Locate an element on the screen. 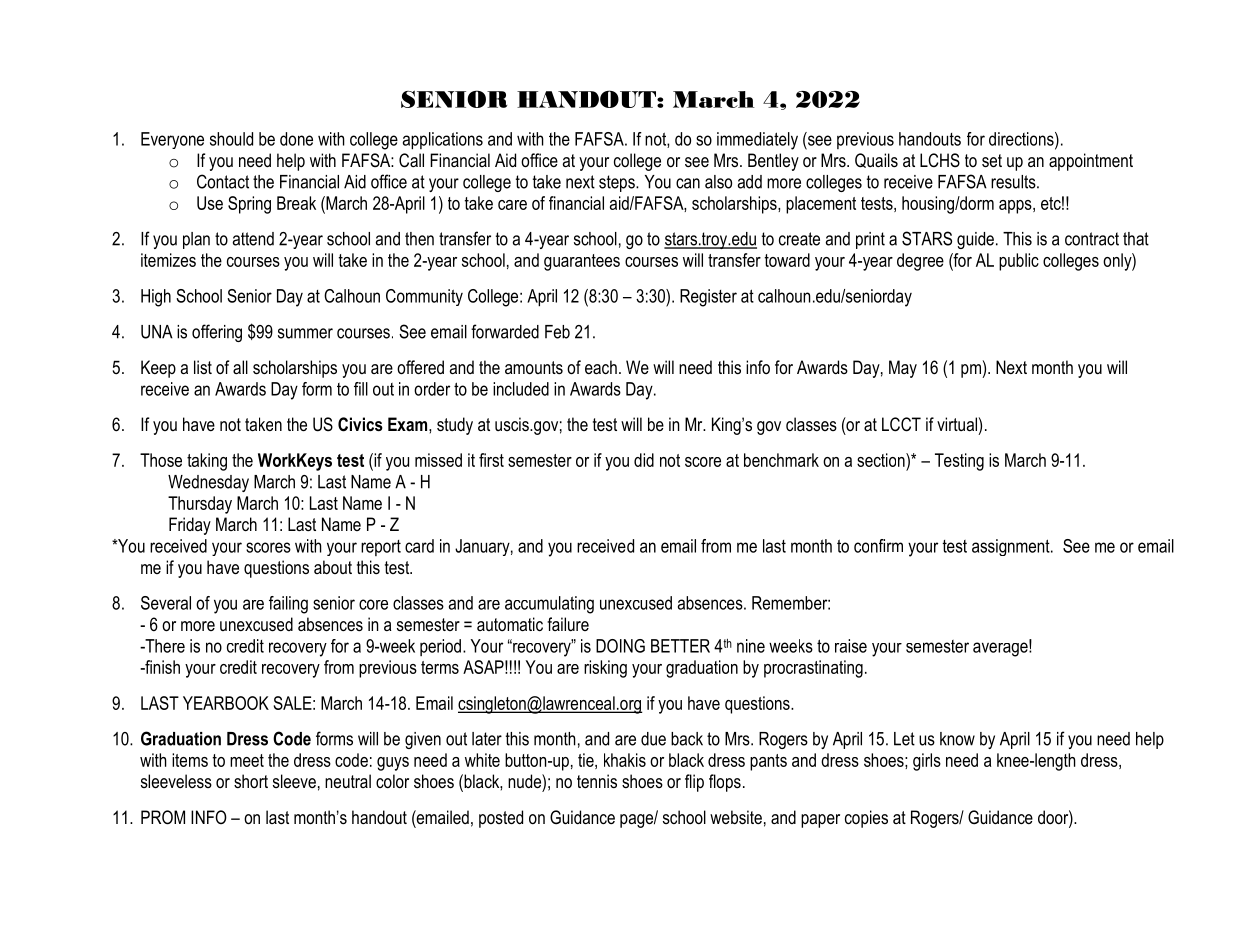  short is located at coordinates (251, 781).
